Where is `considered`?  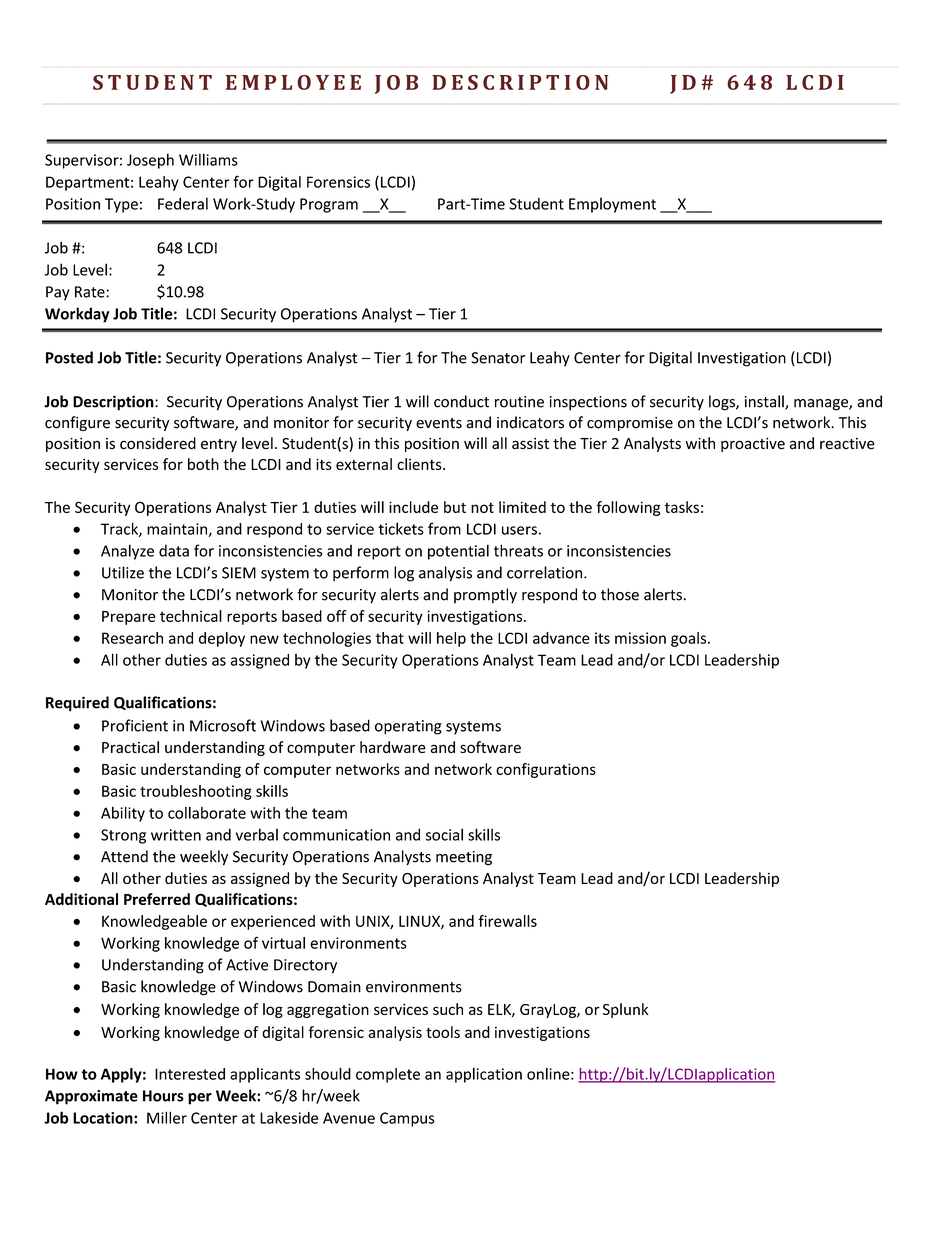 considered is located at coordinates (158, 443).
